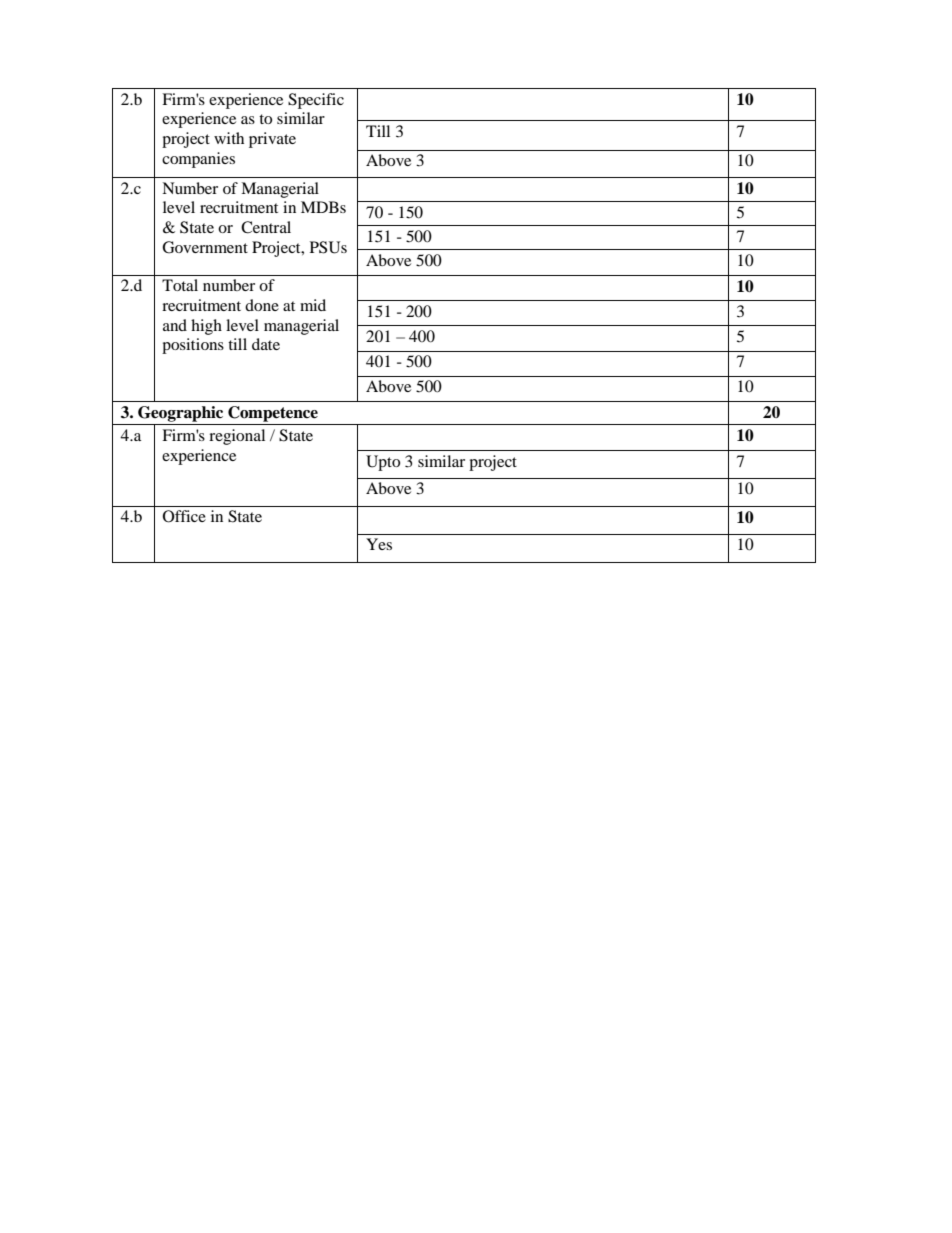 Image resolution: width=952 pixels, height=1233 pixels. I want to click on Office, so click(184, 516).
